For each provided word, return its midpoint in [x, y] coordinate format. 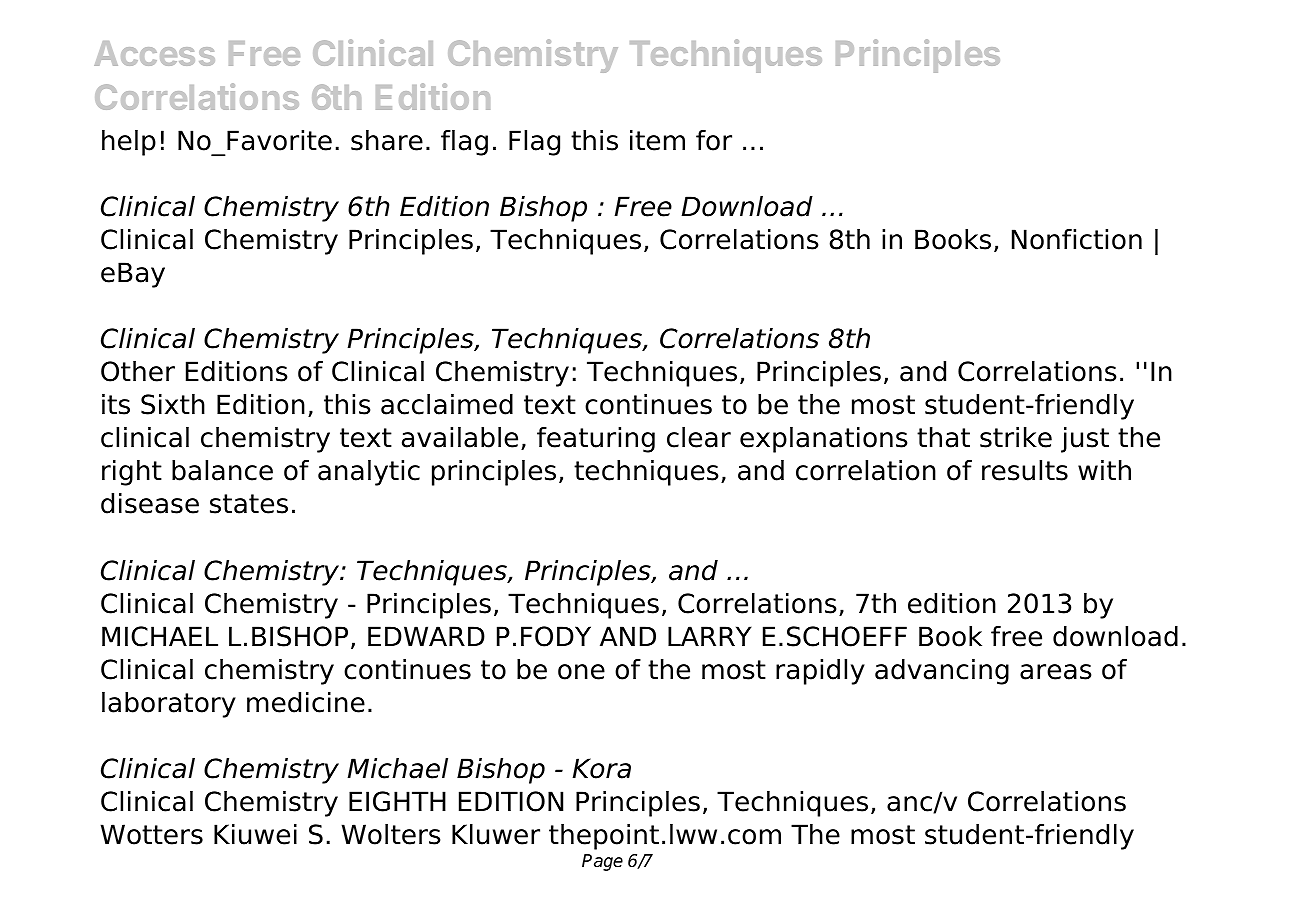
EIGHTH [397, 801]
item [657, 140]
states [249, 504]
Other [138, 371]
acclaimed [447, 404]
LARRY [710, 636]
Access [154, 53]
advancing [942, 672]
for [714, 140]
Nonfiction [1077, 239]
